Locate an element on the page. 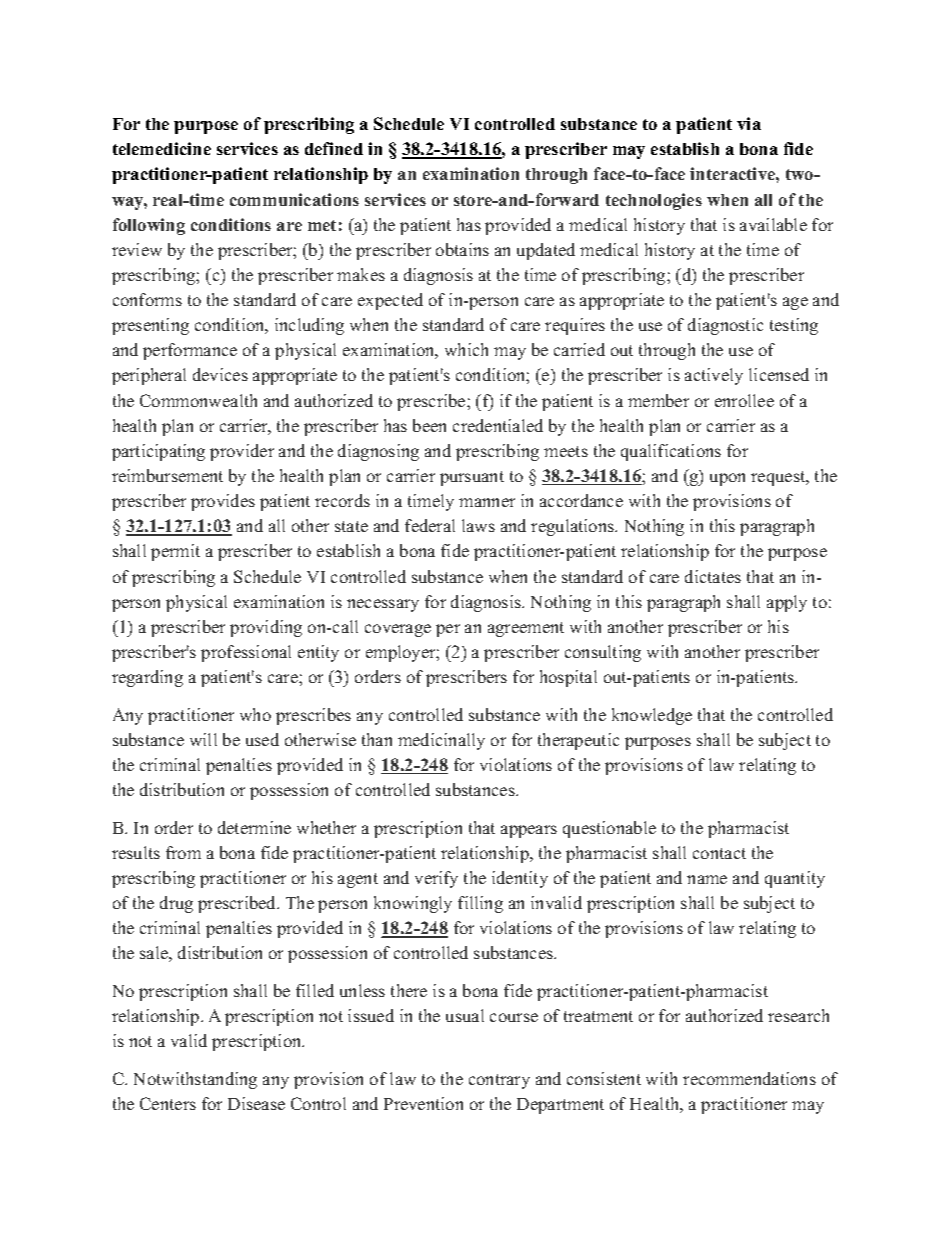 Image resolution: width=952 pixels, height=1233 pixels. provider is located at coordinates (242, 452).
